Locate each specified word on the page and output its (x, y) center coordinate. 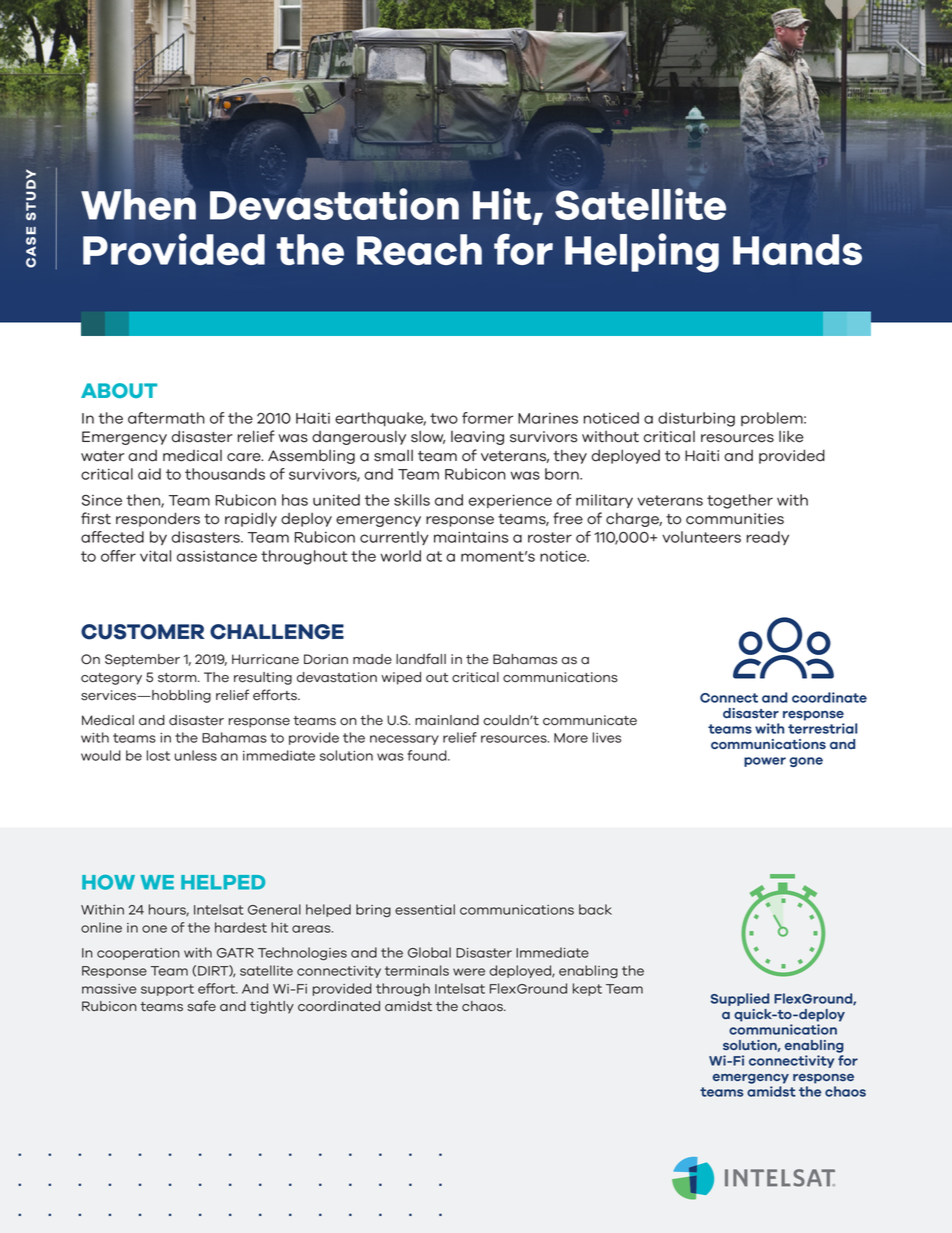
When (138, 204)
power (765, 762)
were (469, 972)
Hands (797, 249)
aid (149, 474)
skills (412, 500)
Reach (419, 249)
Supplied (740, 999)
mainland (447, 720)
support (167, 990)
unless (196, 755)
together (740, 501)
